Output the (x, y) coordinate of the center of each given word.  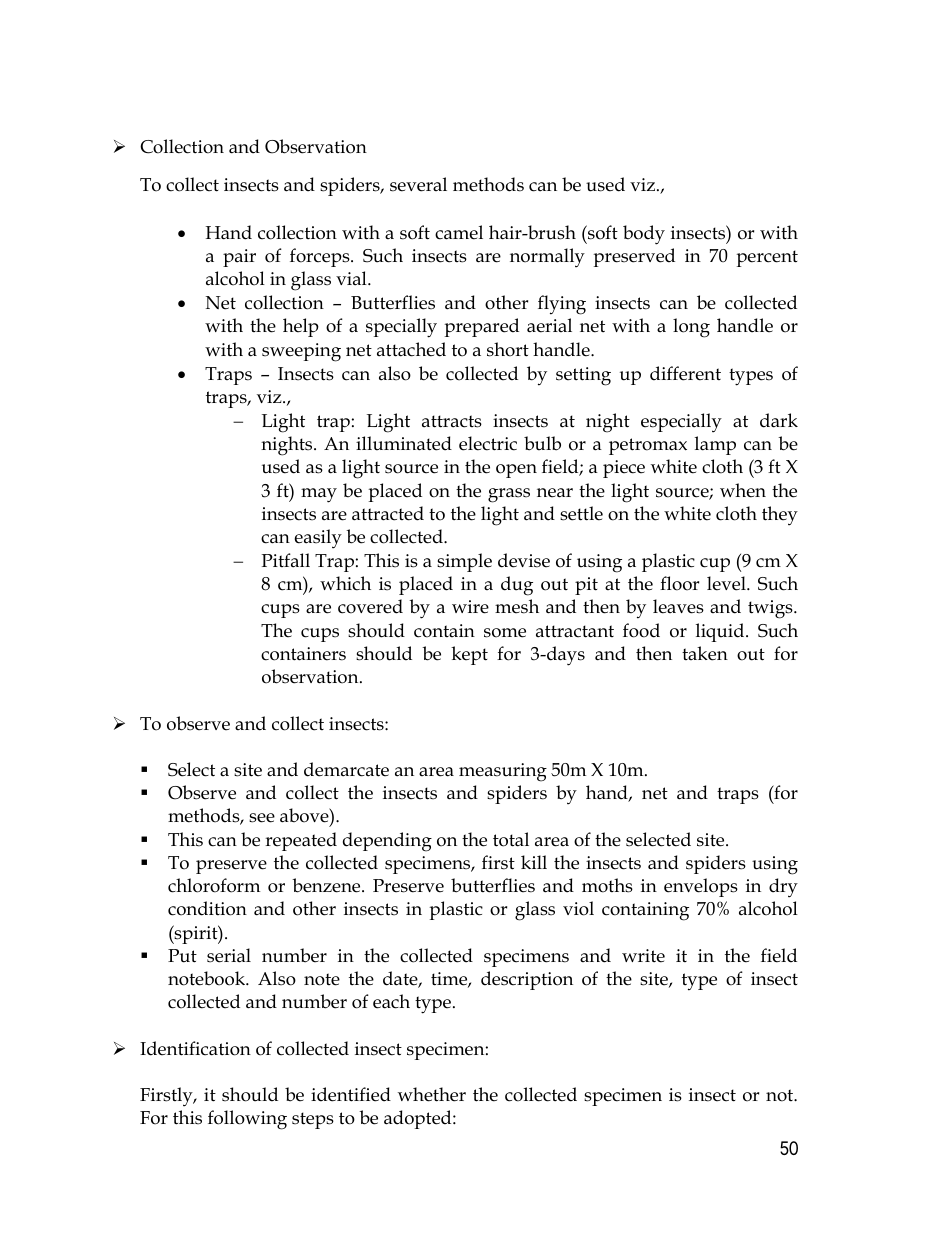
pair (239, 258)
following (247, 1120)
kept (469, 655)
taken (705, 653)
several (418, 184)
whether (432, 1094)
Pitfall (286, 560)
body (644, 235)
